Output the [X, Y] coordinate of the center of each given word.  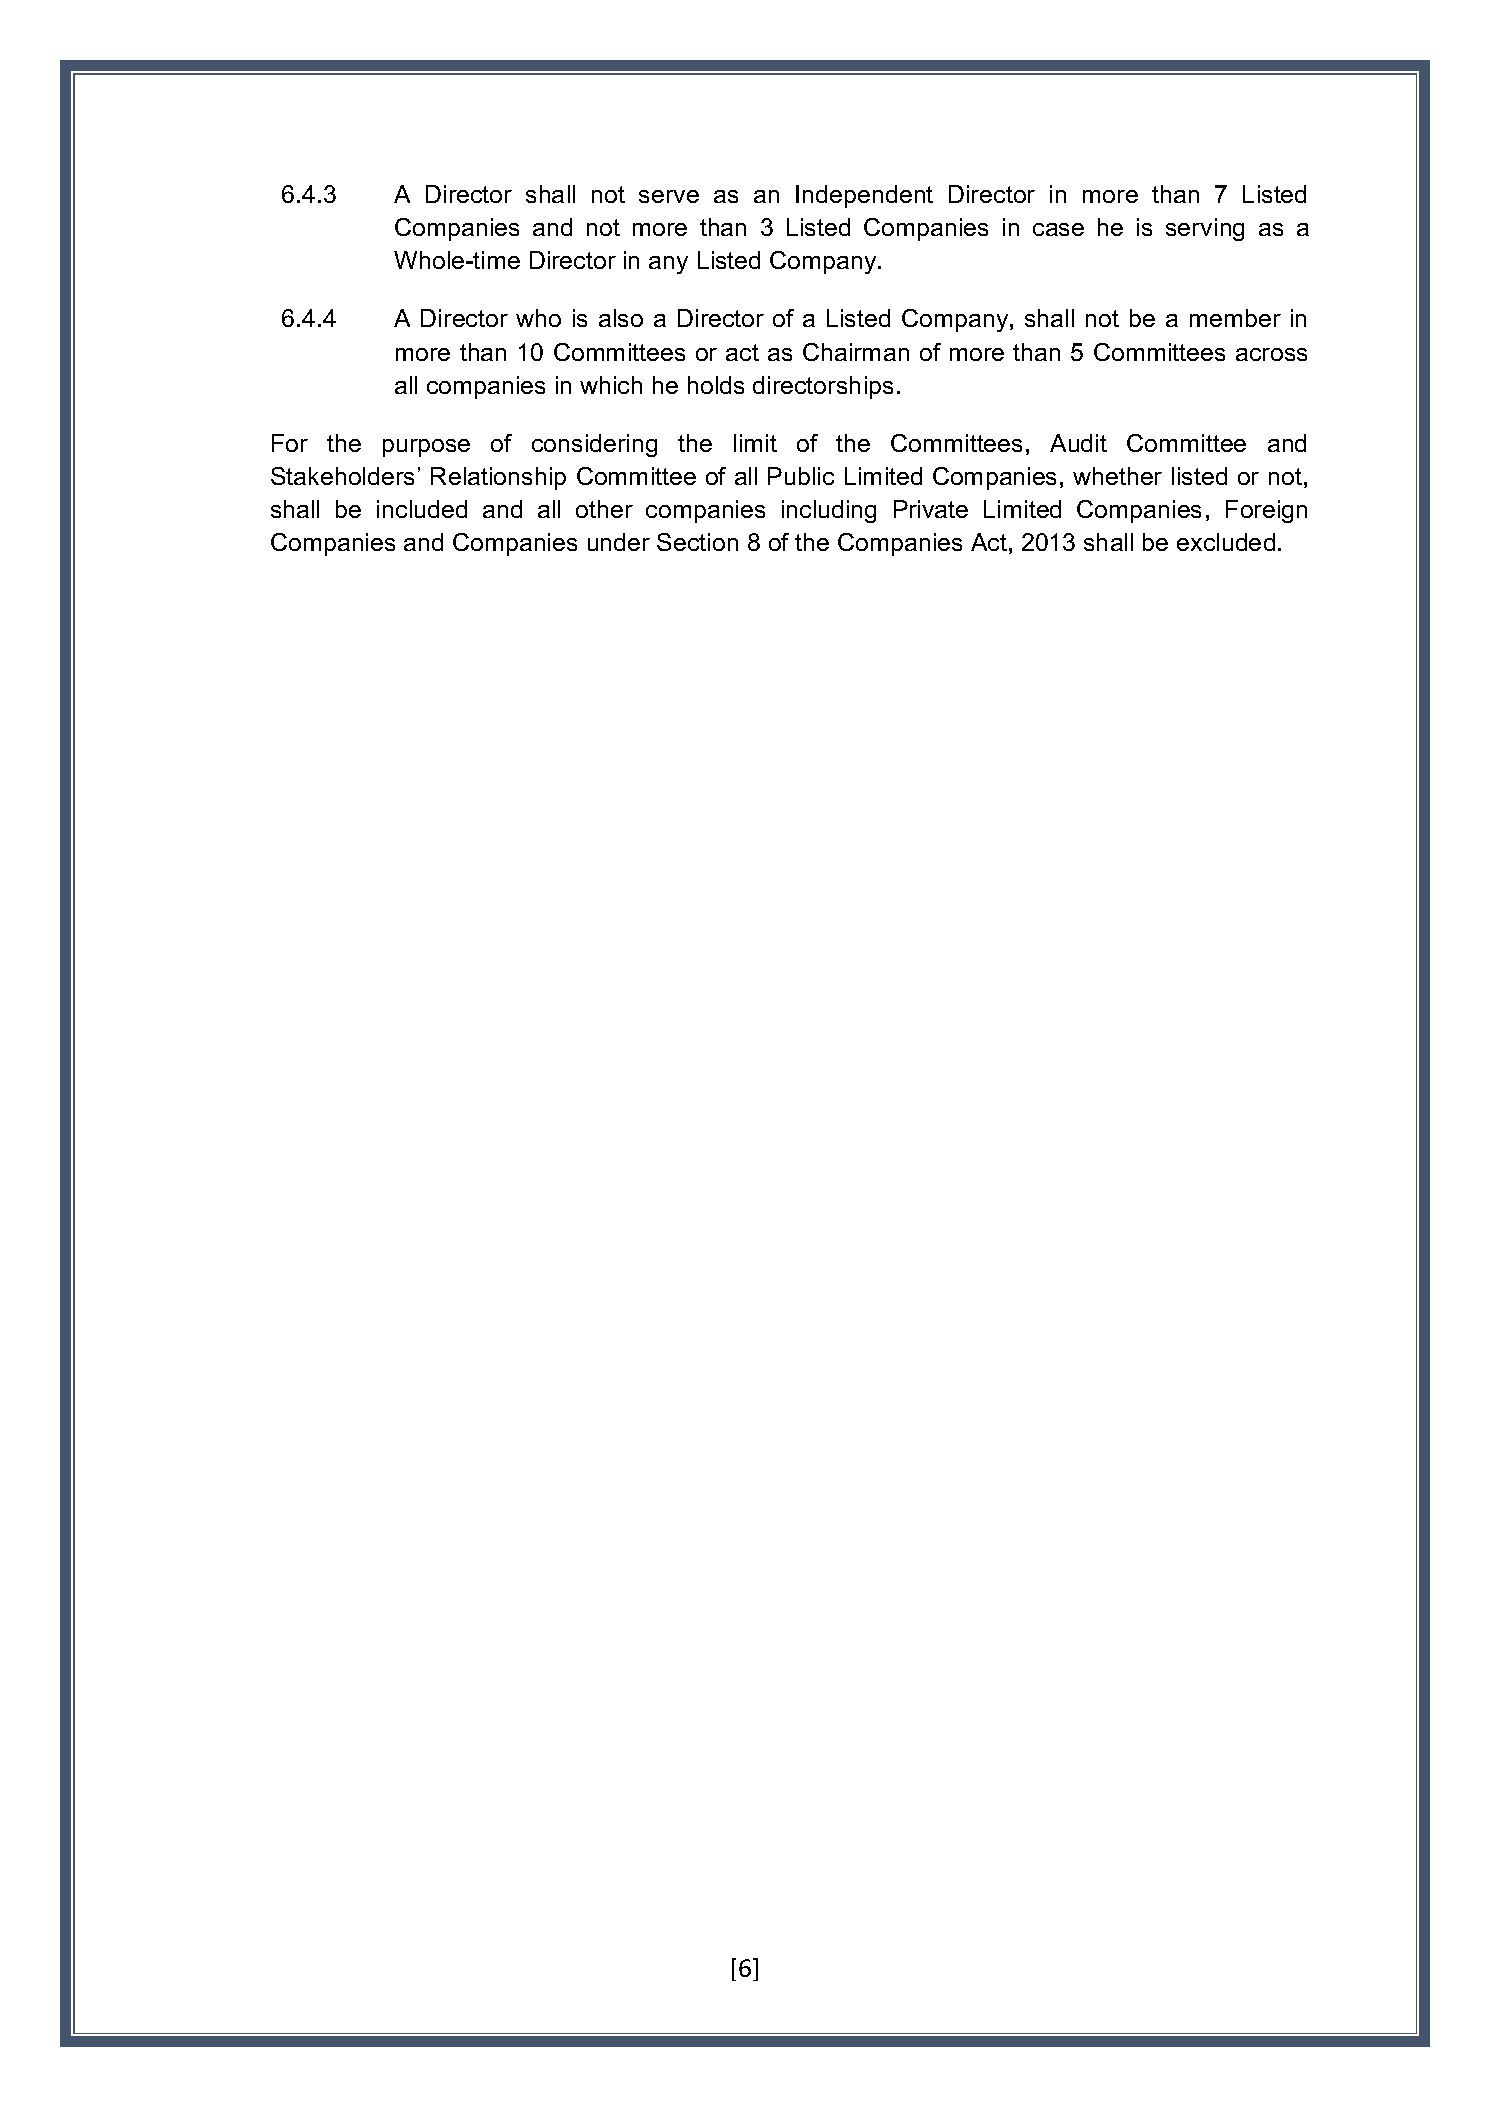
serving [1205, 229]
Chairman [856, 352]
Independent [864, 196]
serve [669, 196]
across [1271, 354]
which [611, 385]
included [422, 509]
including [829, 511]
